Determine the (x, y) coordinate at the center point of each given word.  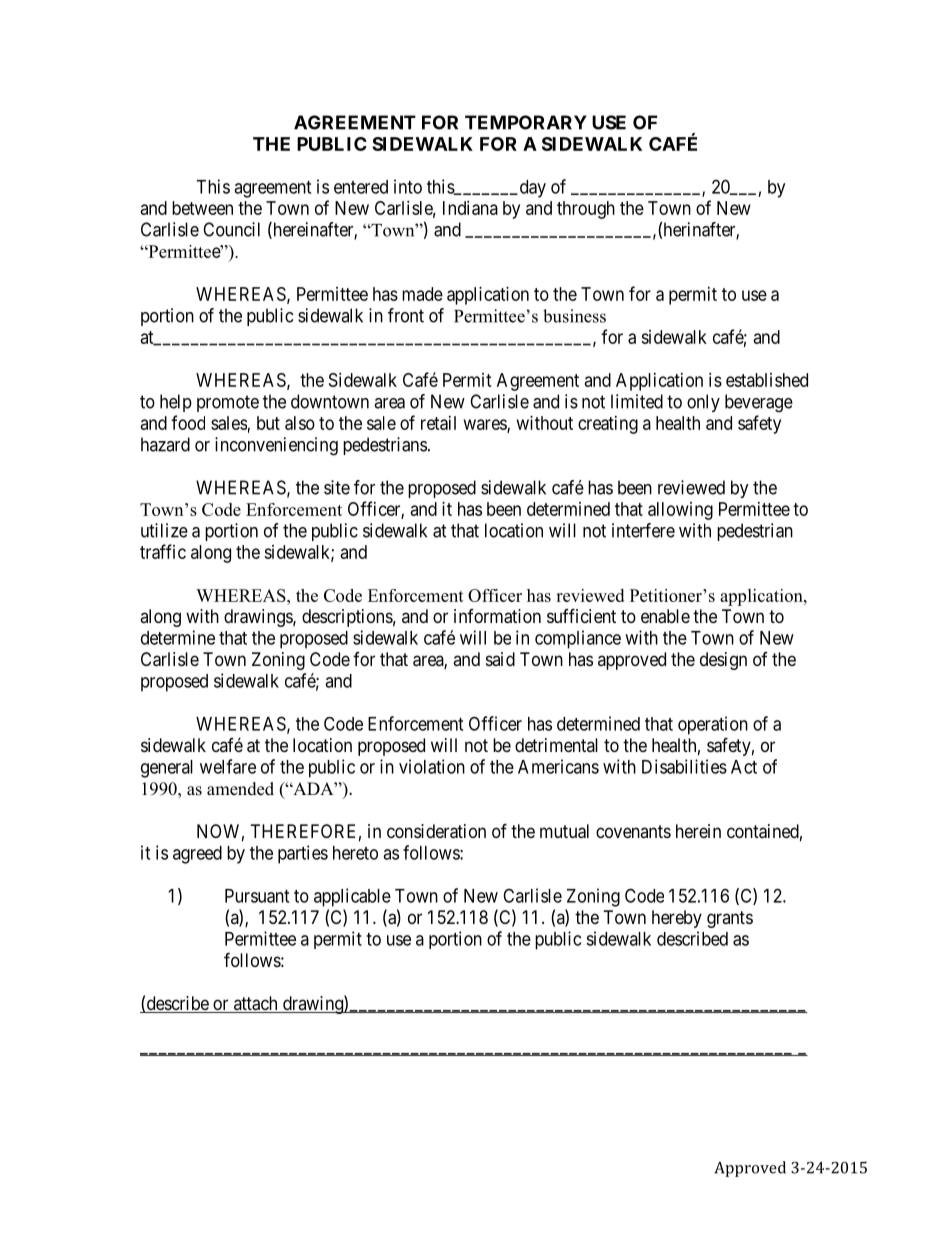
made (422, 294)
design (723, 661)
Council (231, 229)
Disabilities (684, 766)
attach (255, 1004)
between (202, 208)
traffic (163, 551)
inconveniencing (276, 446)
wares (486, 425)
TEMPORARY (526, 122)
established (767, 380)
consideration (436, 831)
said (500, 659)
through (586, 210)
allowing (680, 511)
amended (240, 789)
